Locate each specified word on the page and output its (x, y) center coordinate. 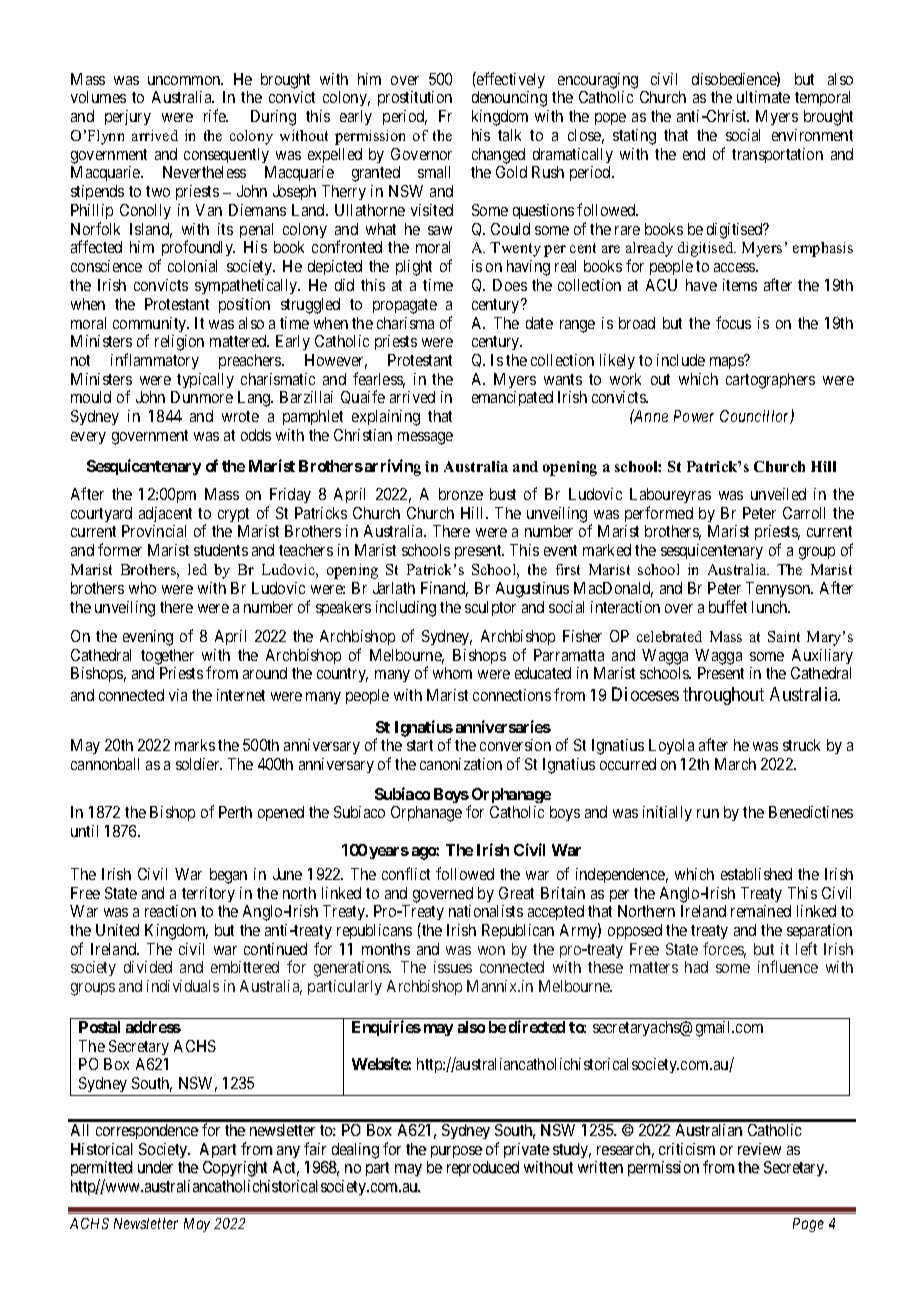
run (708, 813)
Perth (235, 812)
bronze (461, 494)
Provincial (154, 531)
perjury (128, 117)
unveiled (778, 494)
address (153, 1027)
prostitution (415, 98)
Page (808, 1225)
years (389, 853)
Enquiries (386, 1028)
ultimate (763, 97)
